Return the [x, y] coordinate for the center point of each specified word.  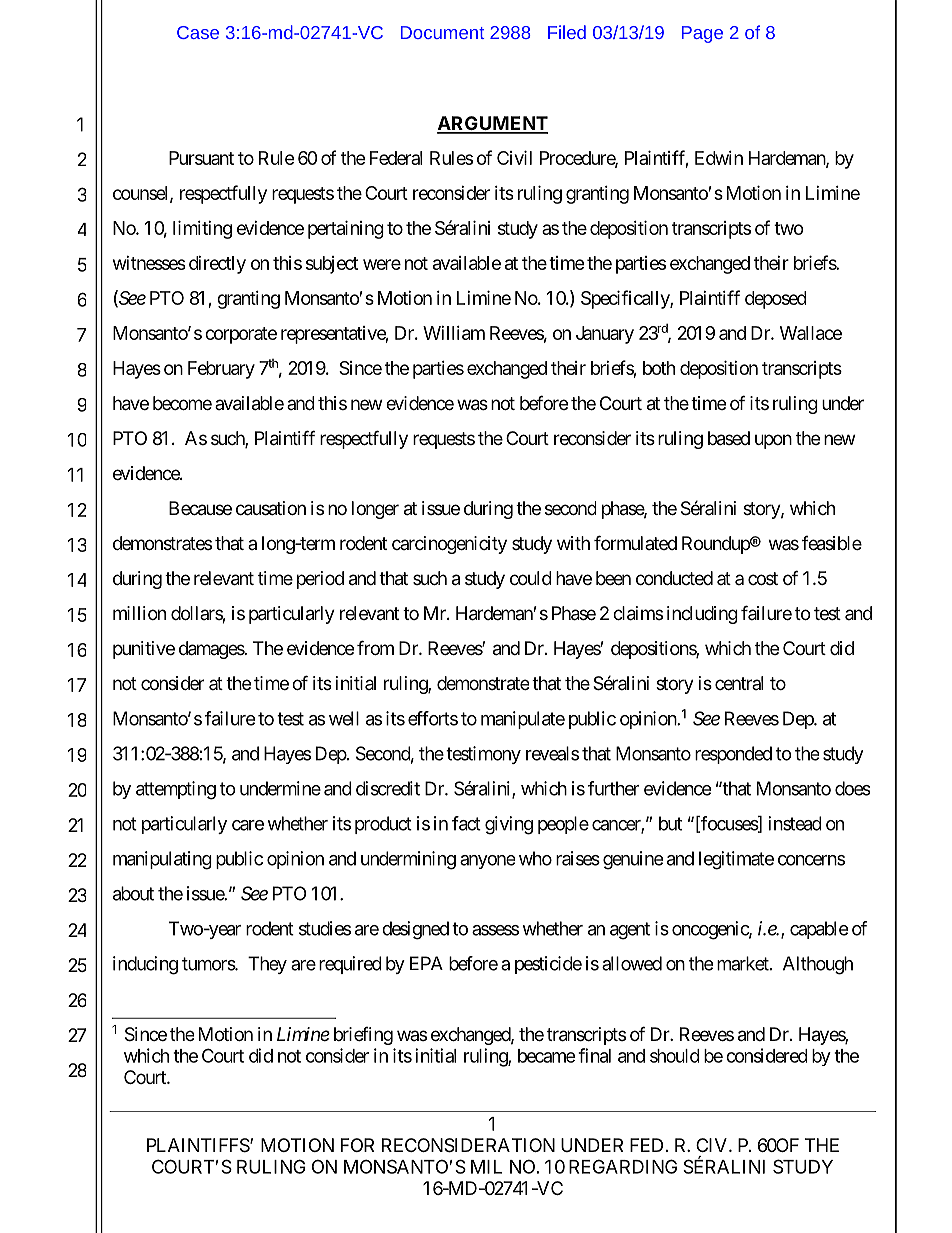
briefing [363, 1036]
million [139, 613]
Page [702, 34]
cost [763, 578]
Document [442, 32]
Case [198, 32]
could [531, 578]
